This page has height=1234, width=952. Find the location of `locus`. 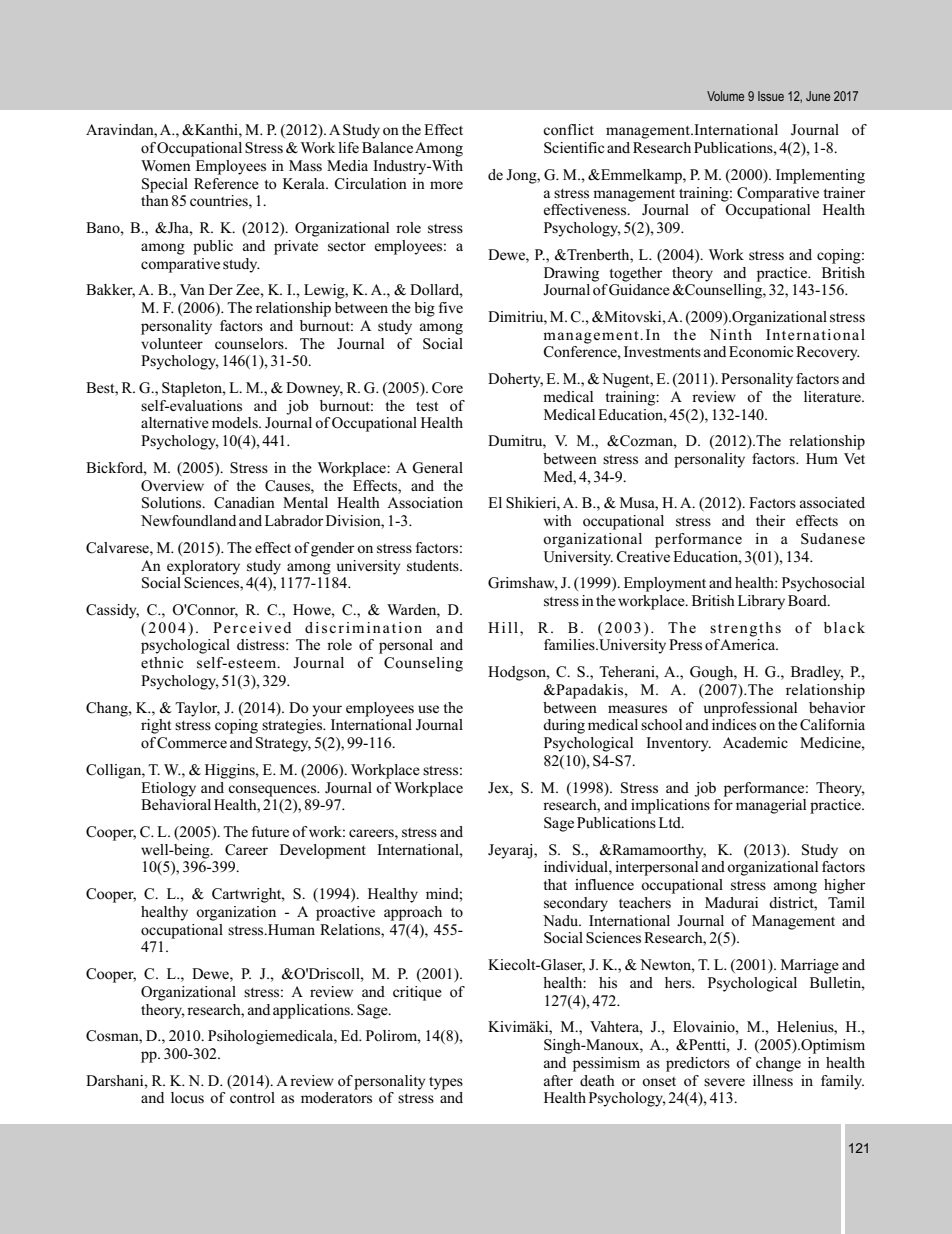

locus is located at coordinates (187, 1098).
